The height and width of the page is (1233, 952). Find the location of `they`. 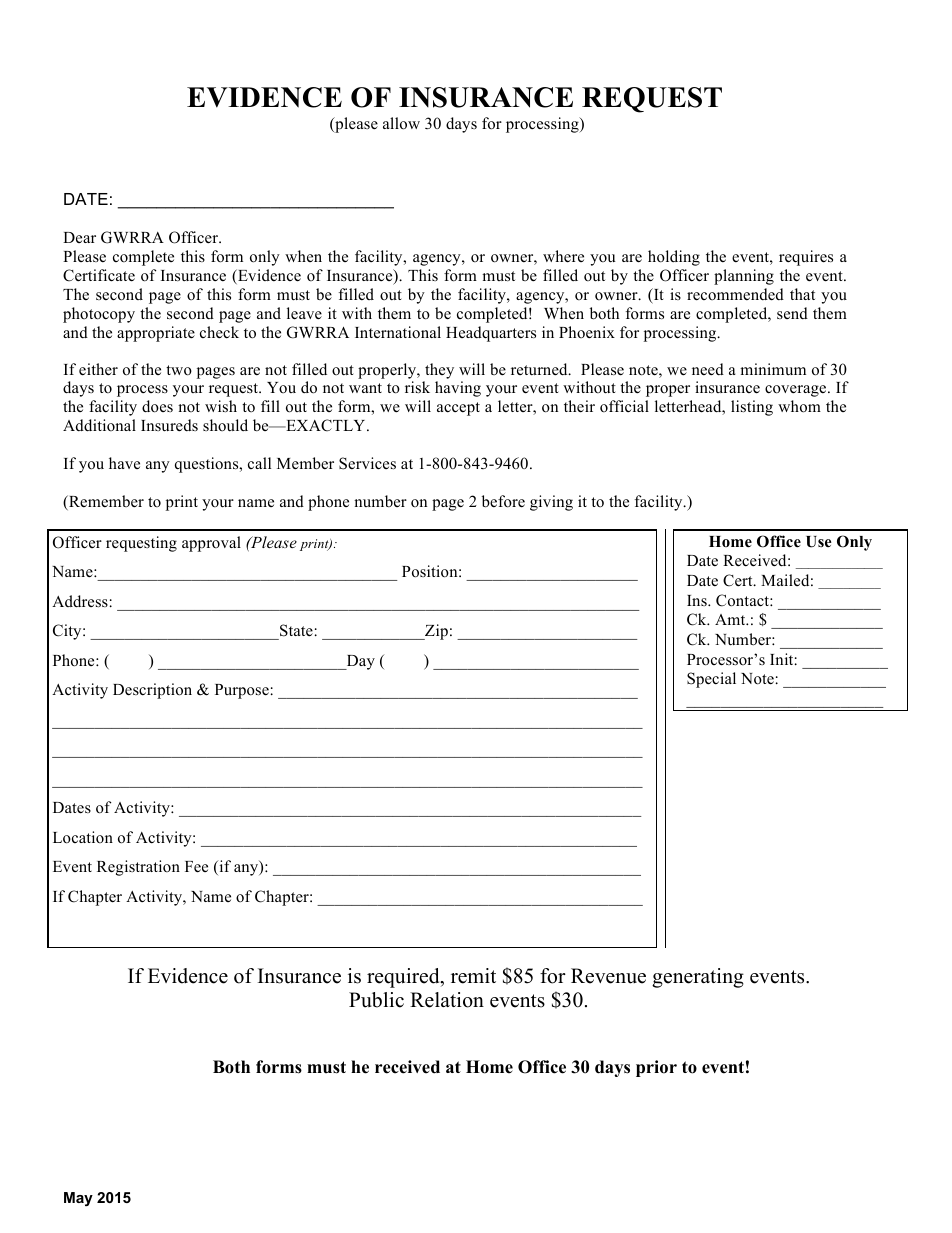

they is located at coordinates (439, 371).
